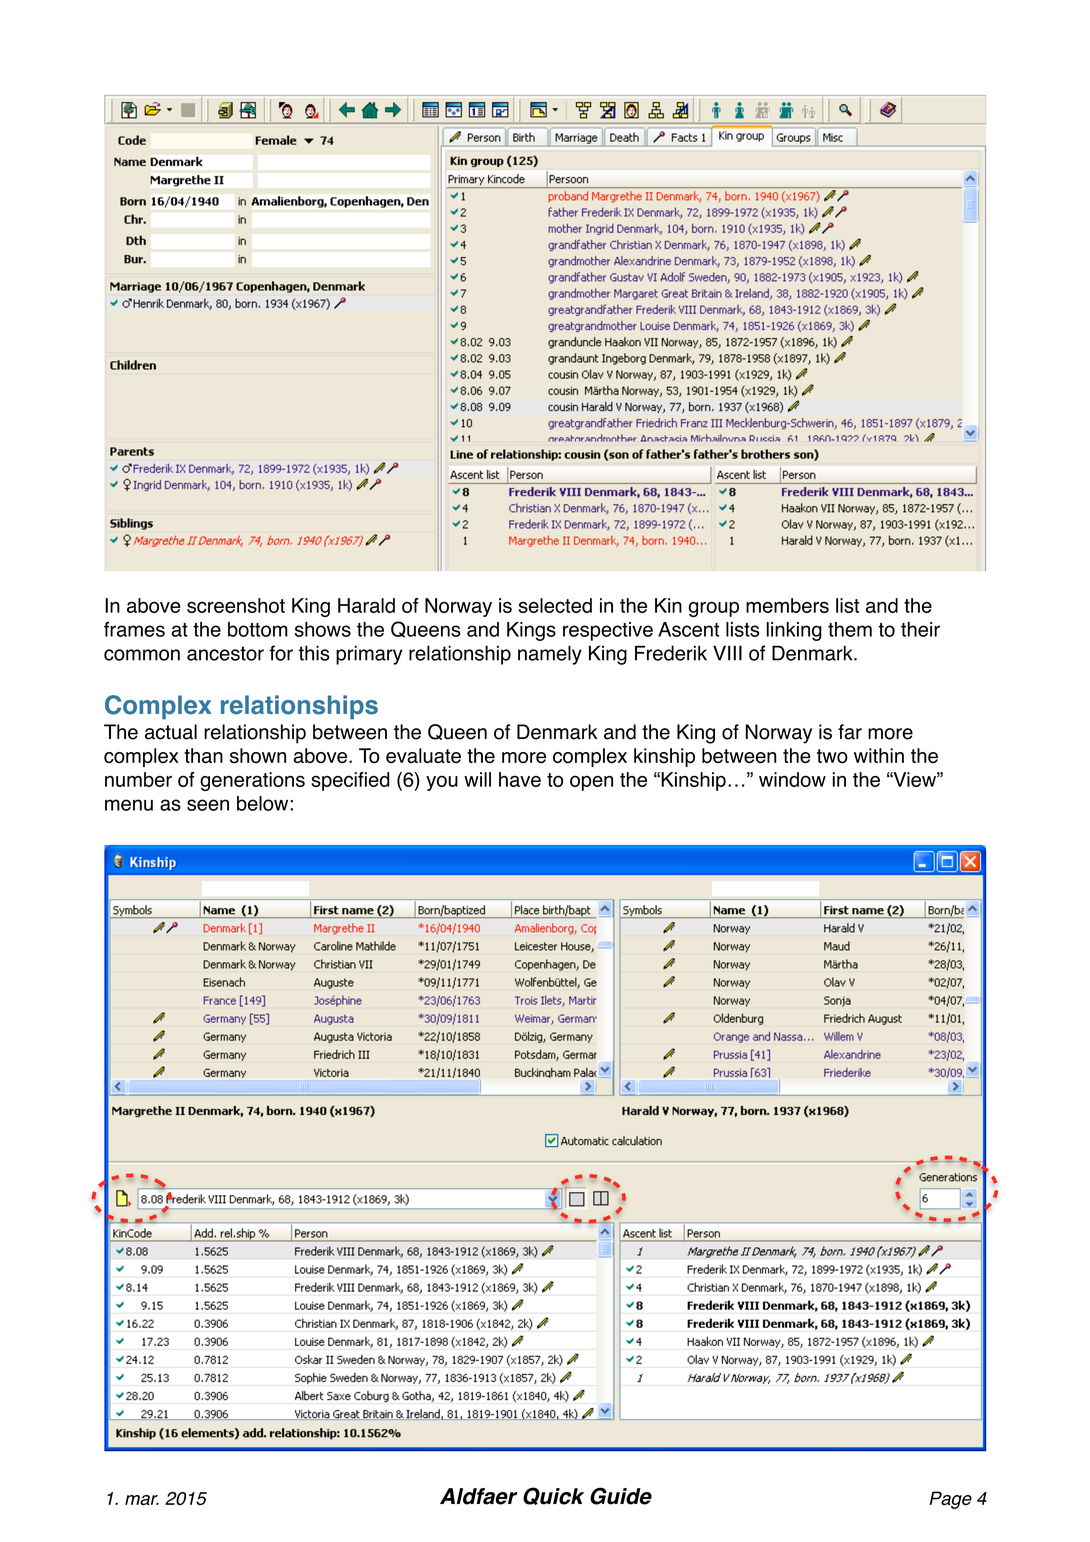  What do you see at coordinates (850, 629) in the screenshot?
I see `them` at bounding box center [850, 629].
